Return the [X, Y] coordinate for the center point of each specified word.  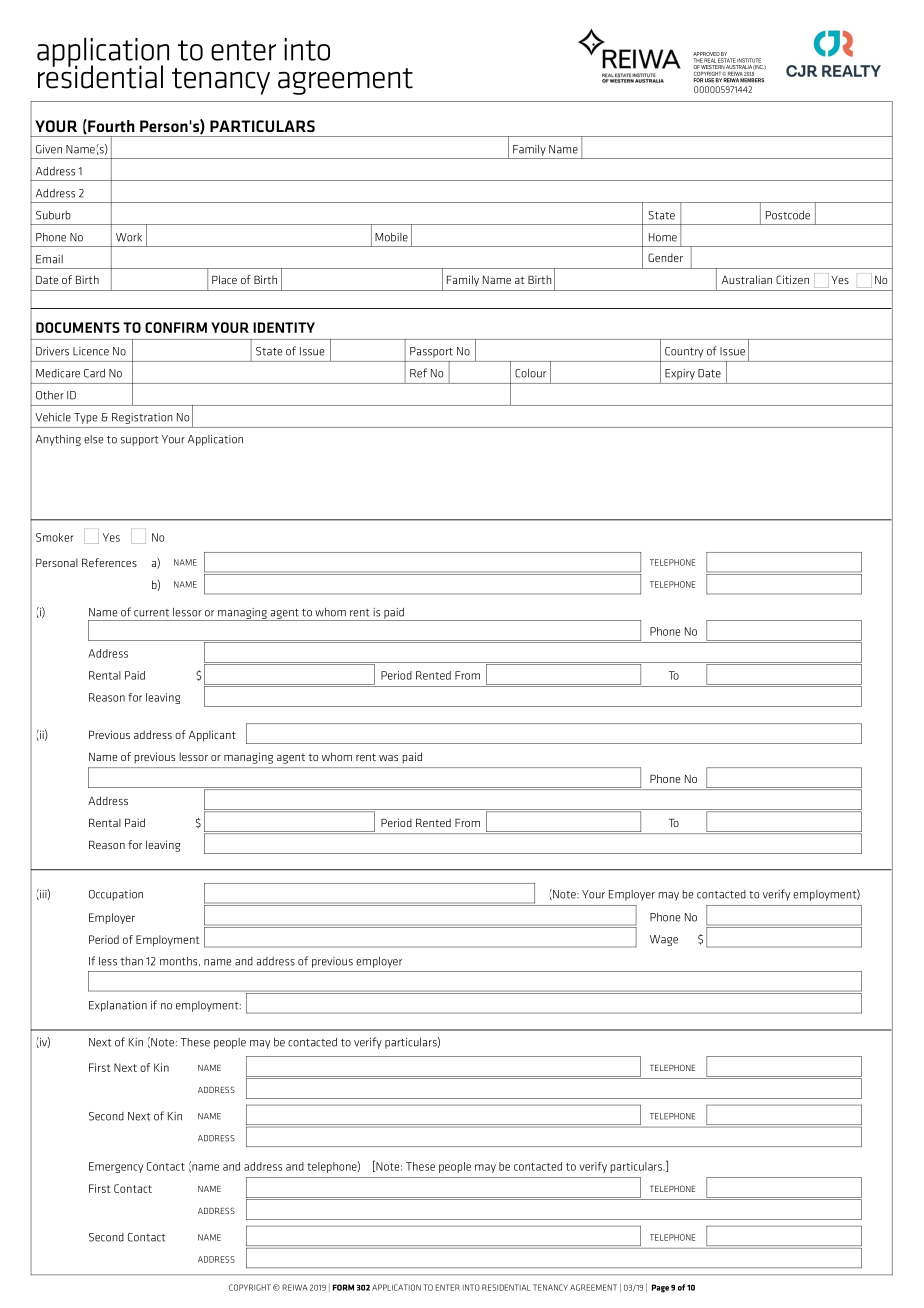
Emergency [116, 1167]
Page [660, 1288]
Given [49, 149]
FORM [343, 1287]
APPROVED [706, 54]
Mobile [391, 237]
